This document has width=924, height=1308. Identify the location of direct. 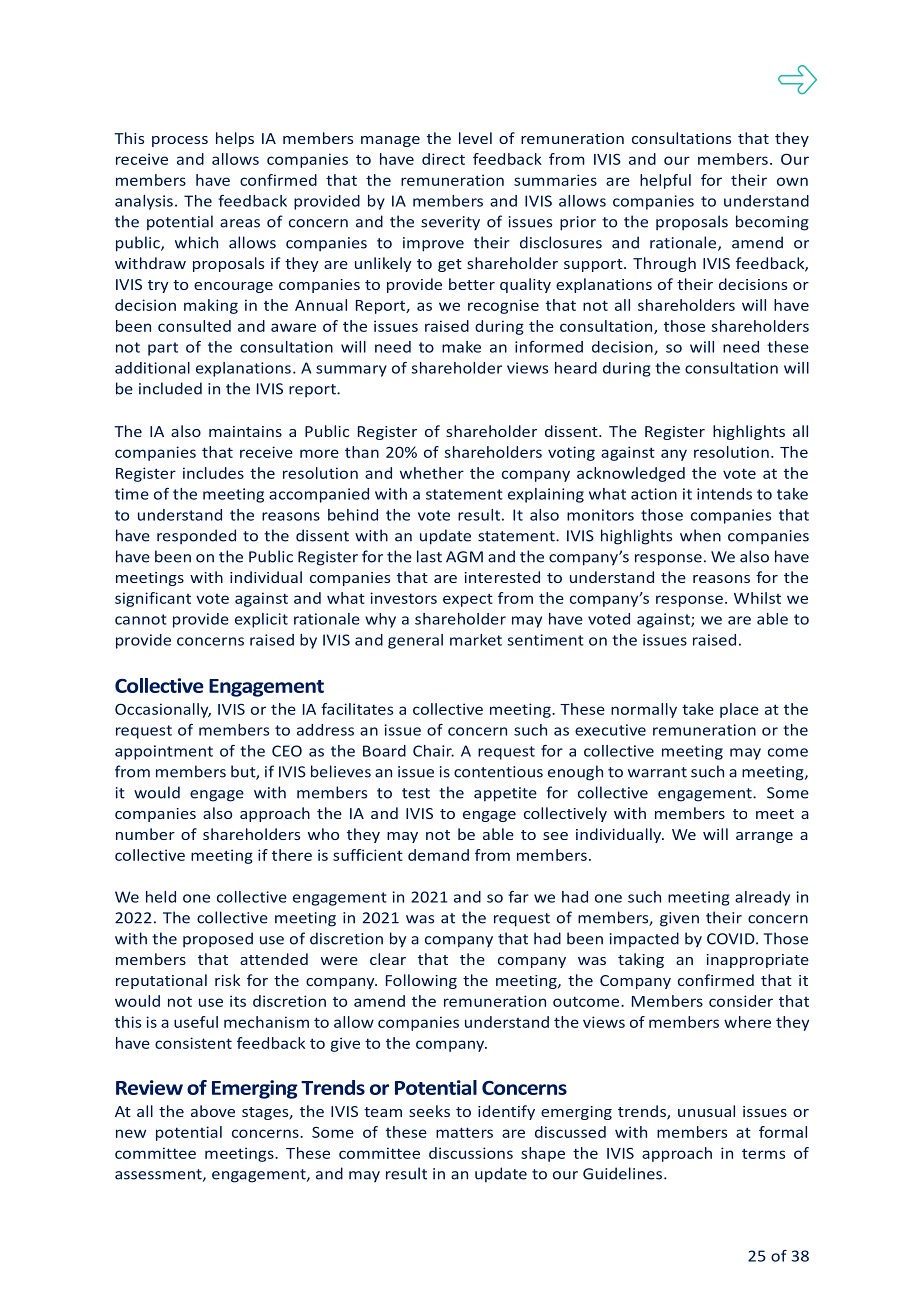
(443, 159).
